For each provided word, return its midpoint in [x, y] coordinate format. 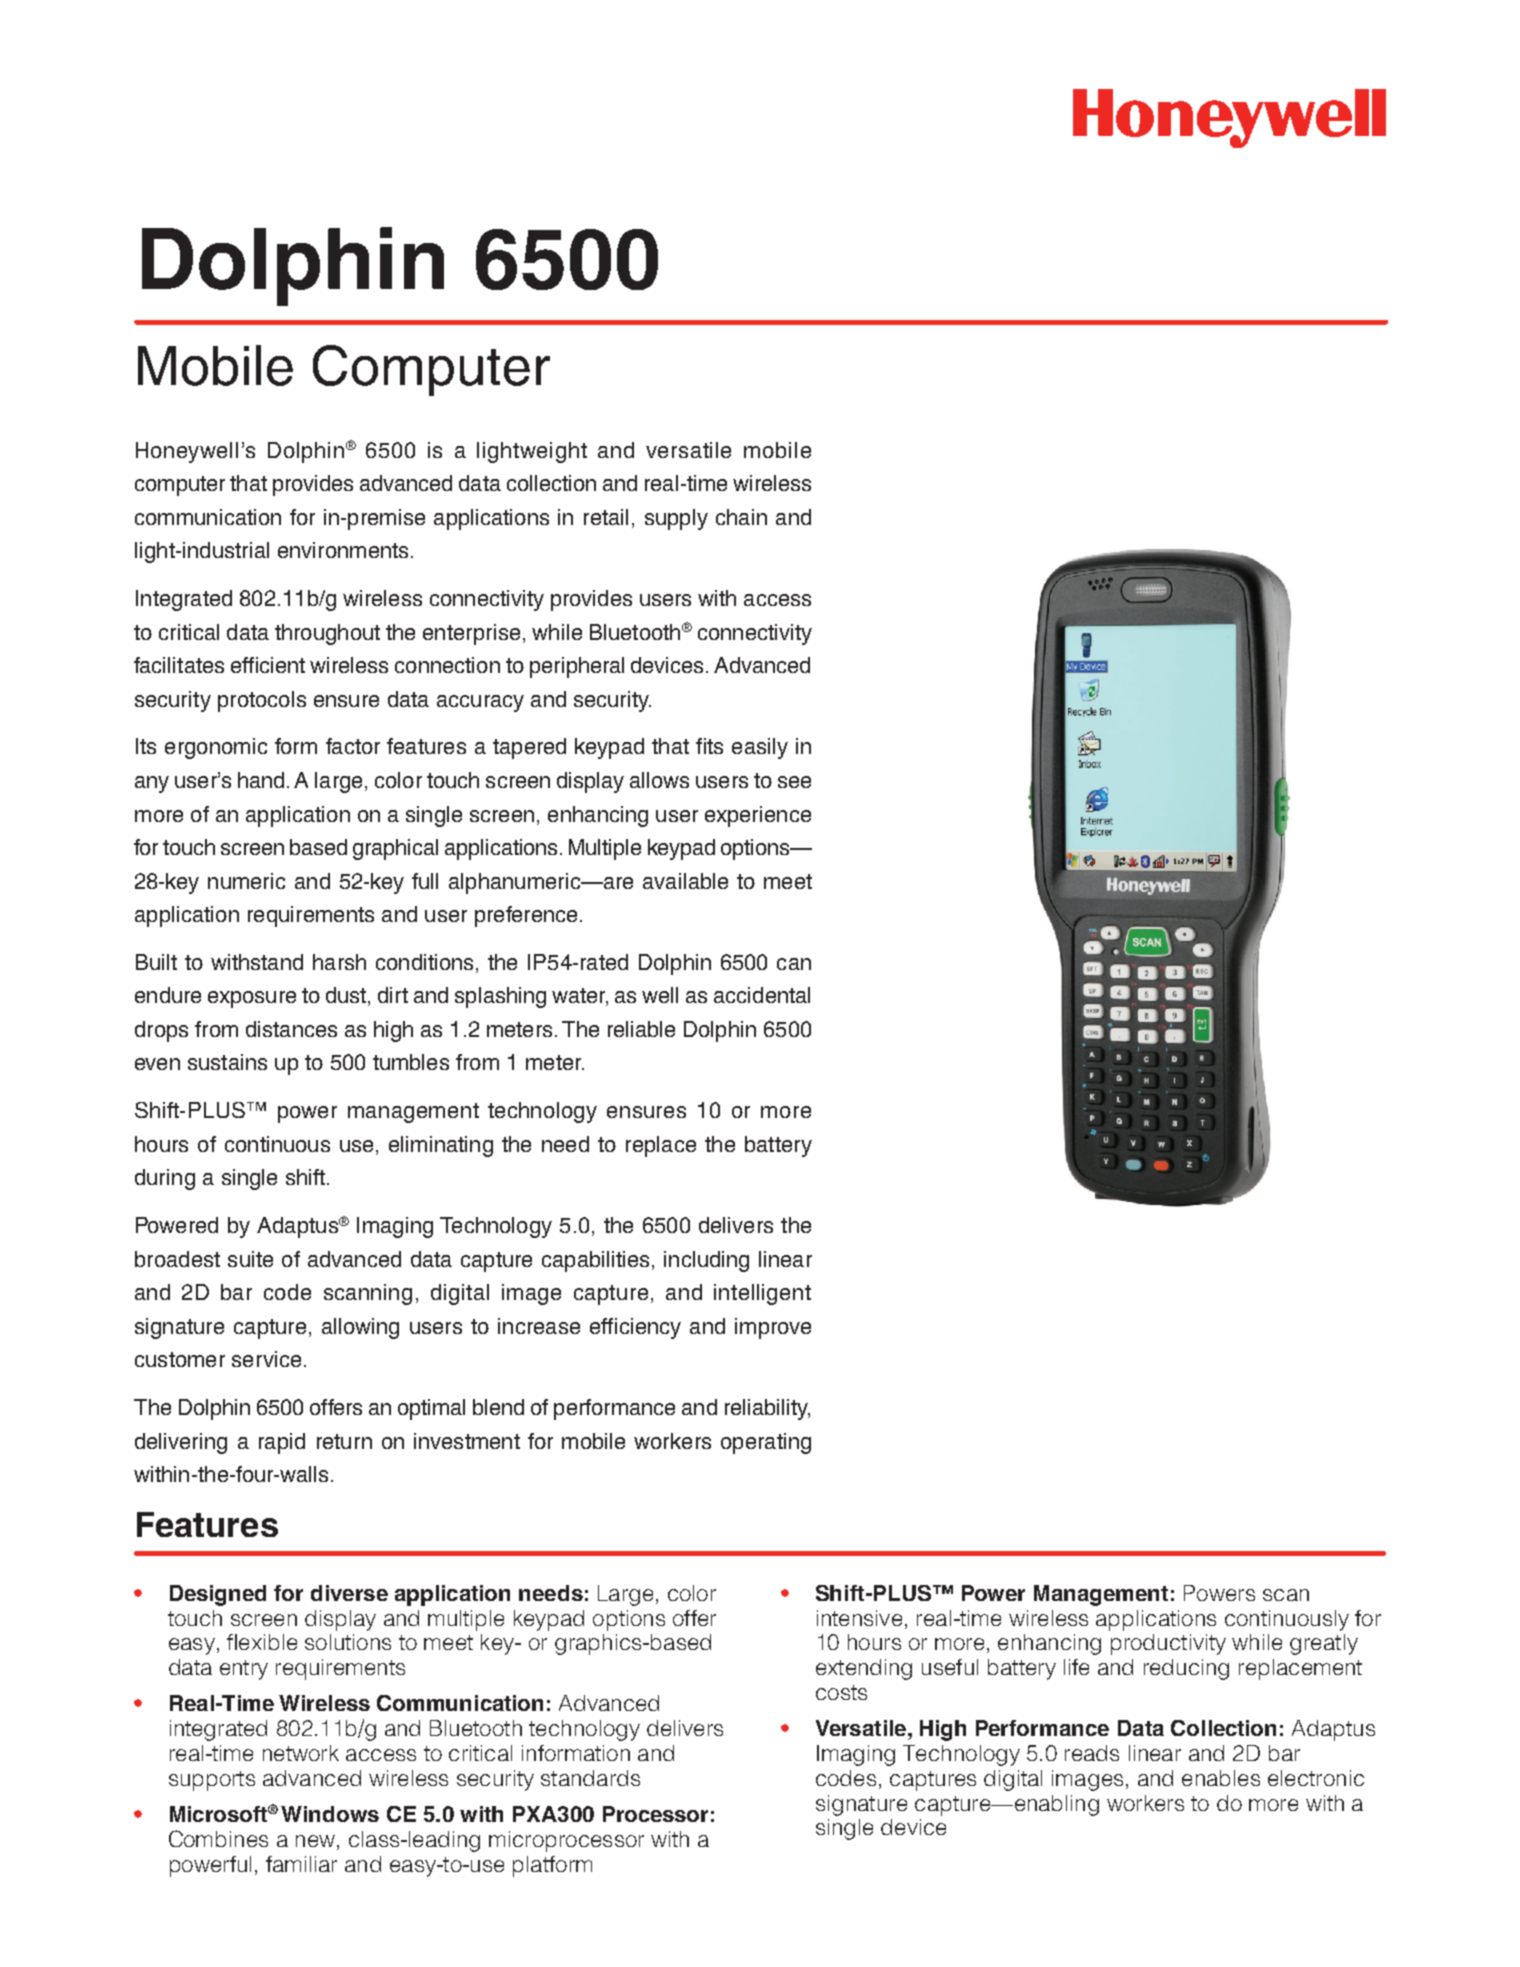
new [315, 1841]
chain [741, 517]
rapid [282, 1443]
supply [676, 519]
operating [766, 1443]
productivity [1168, 1644]
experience [758, 816]
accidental [762, 995]
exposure [252, 999]
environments [343, 550]
